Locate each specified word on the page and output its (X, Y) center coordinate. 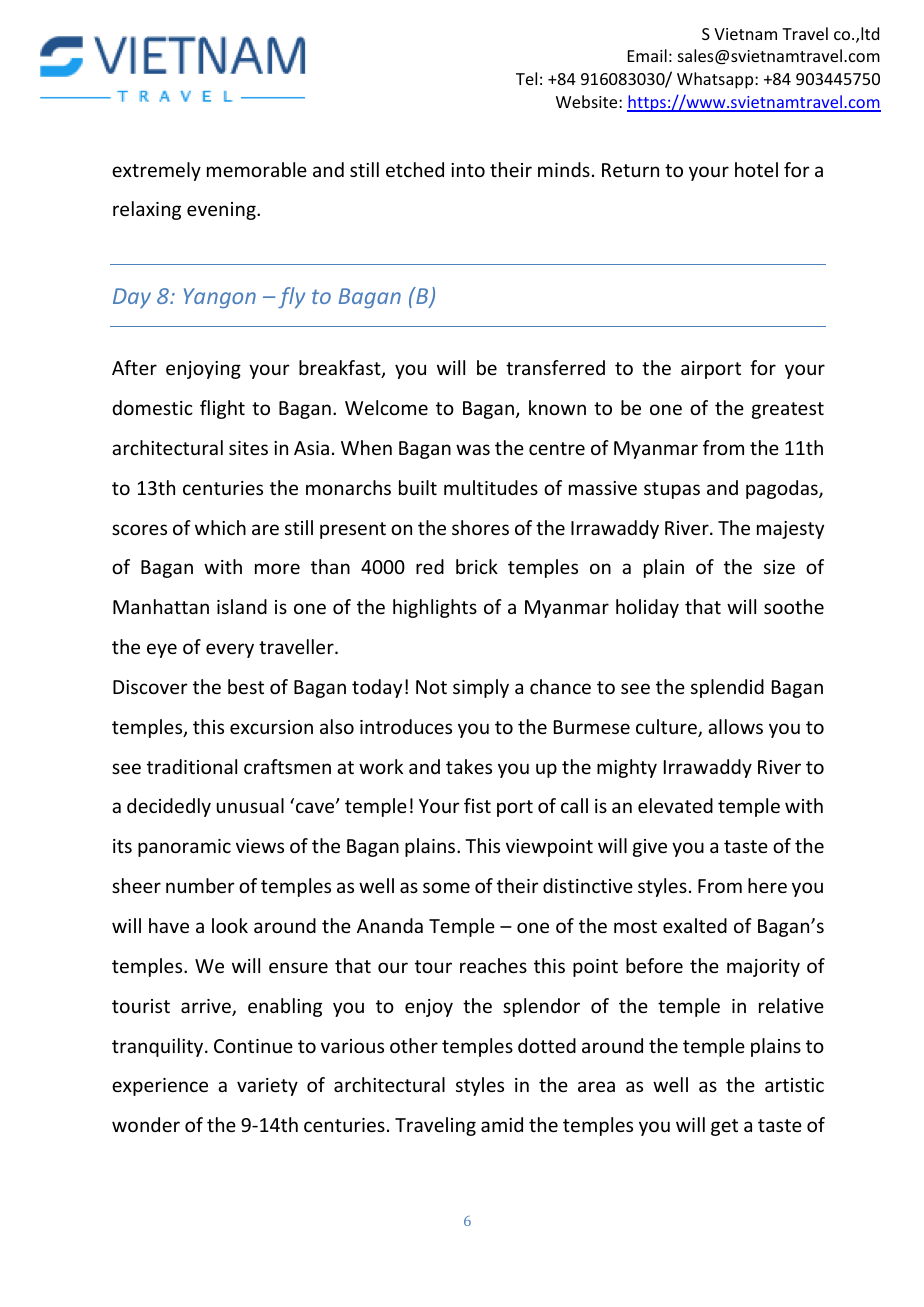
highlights (435, 608)
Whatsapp (716, 80)
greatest (788, 410)
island (242, 606)
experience (160, 1087)
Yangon (220, 298)
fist (477, 805)
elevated (675, 805)
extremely (156, 171)
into (468, 170)
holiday (647, 608)
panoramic (184, 848)
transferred (555, 367)
